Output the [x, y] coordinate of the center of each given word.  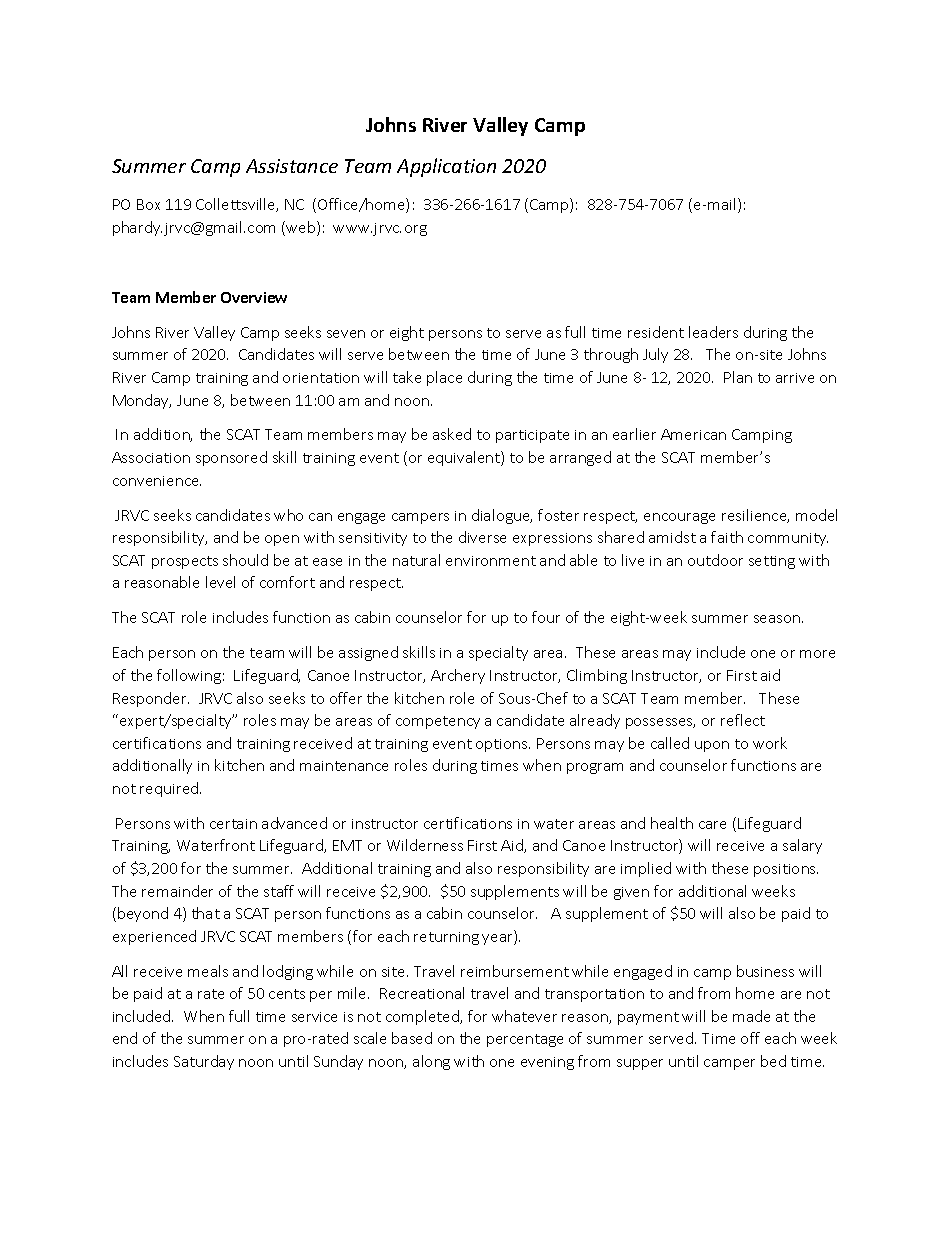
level [220, 582]
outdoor [715, 560]
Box [148, 204]
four [546, 617]
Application [446, 167]
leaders [713, 332]
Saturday [204, 1062]
